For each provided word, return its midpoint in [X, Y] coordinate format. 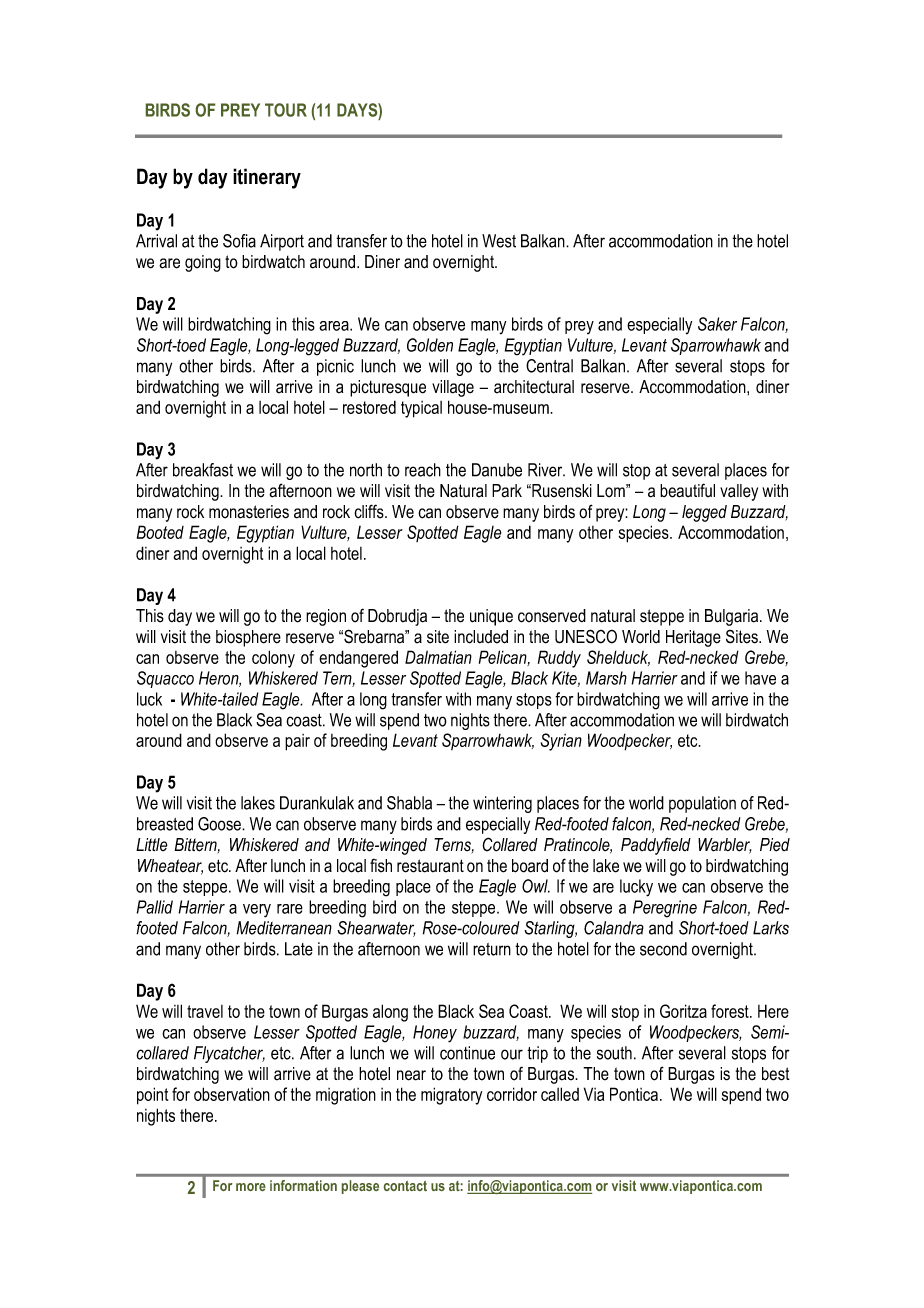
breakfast [203, 470]
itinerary [267, 178]
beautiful [687, 490]
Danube [497, 470]
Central [549, 366]
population [702, 804]
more [251, 1187]
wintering [502, 804]
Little [152, 844]
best [776, 1074]
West [499, 241]
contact [405, 1186]
